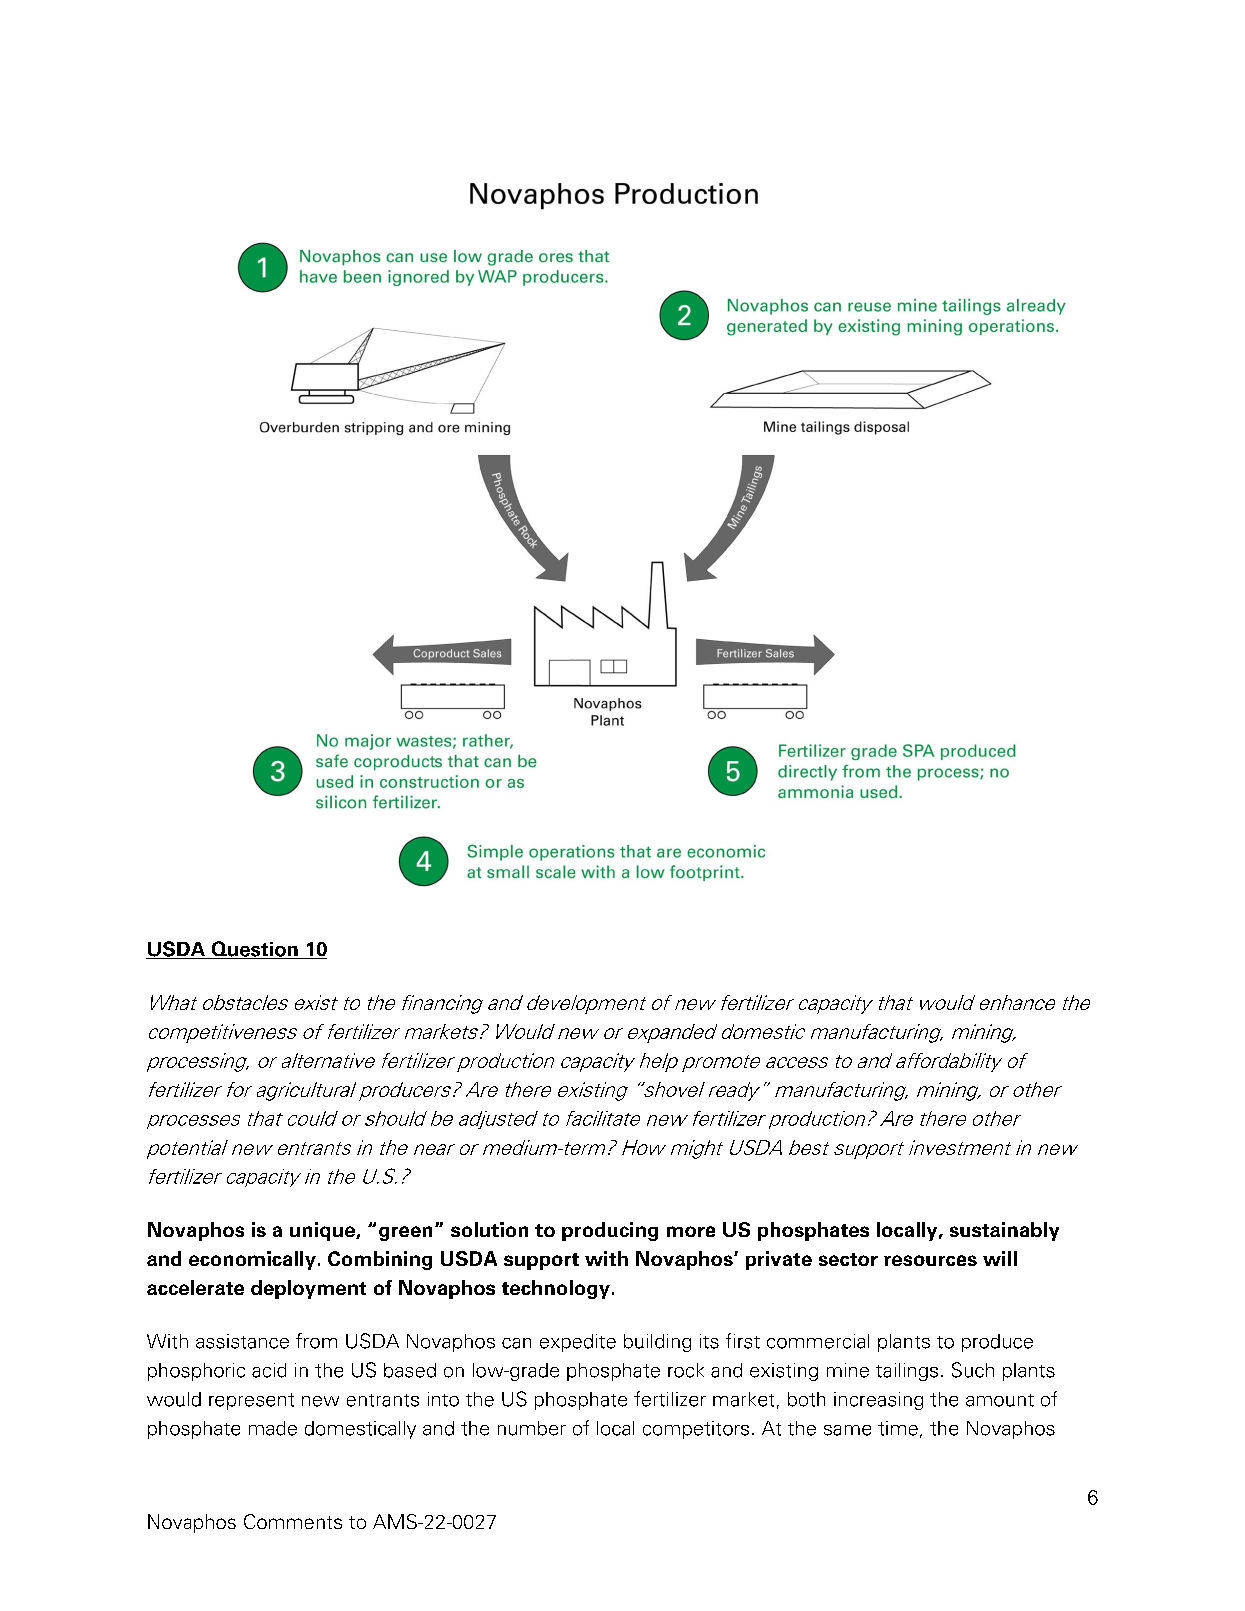 Image resolution: width=1245 pixels, height=1611 pixels. I want to click on Comments, so click(293, 1521).
